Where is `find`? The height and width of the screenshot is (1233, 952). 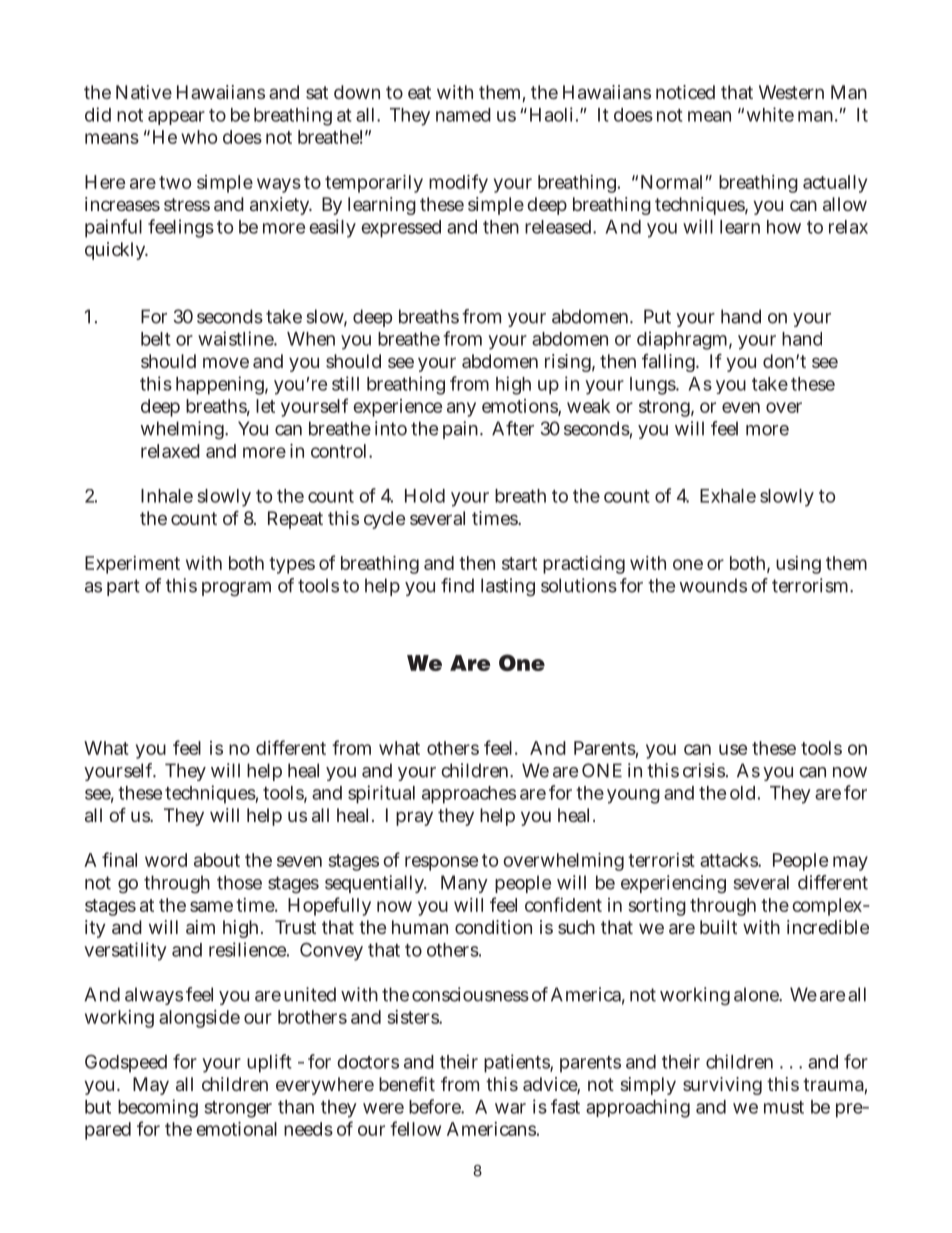 find is located at coordinates (457, 585).
